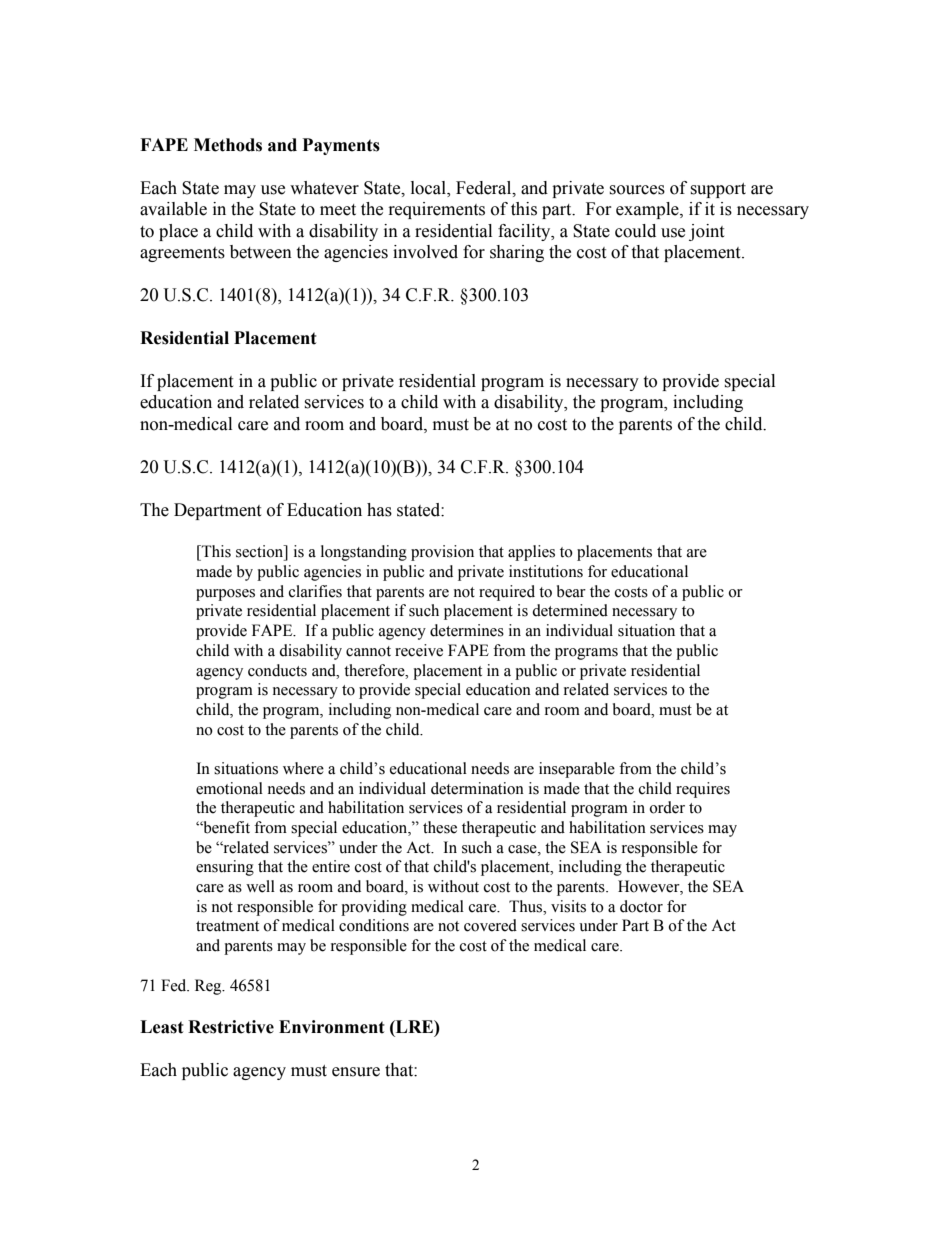 This screenshot has height=1233, width=952. Describe the element at coordinates (429, 188) in the screenshot. I see `local` at that location.
